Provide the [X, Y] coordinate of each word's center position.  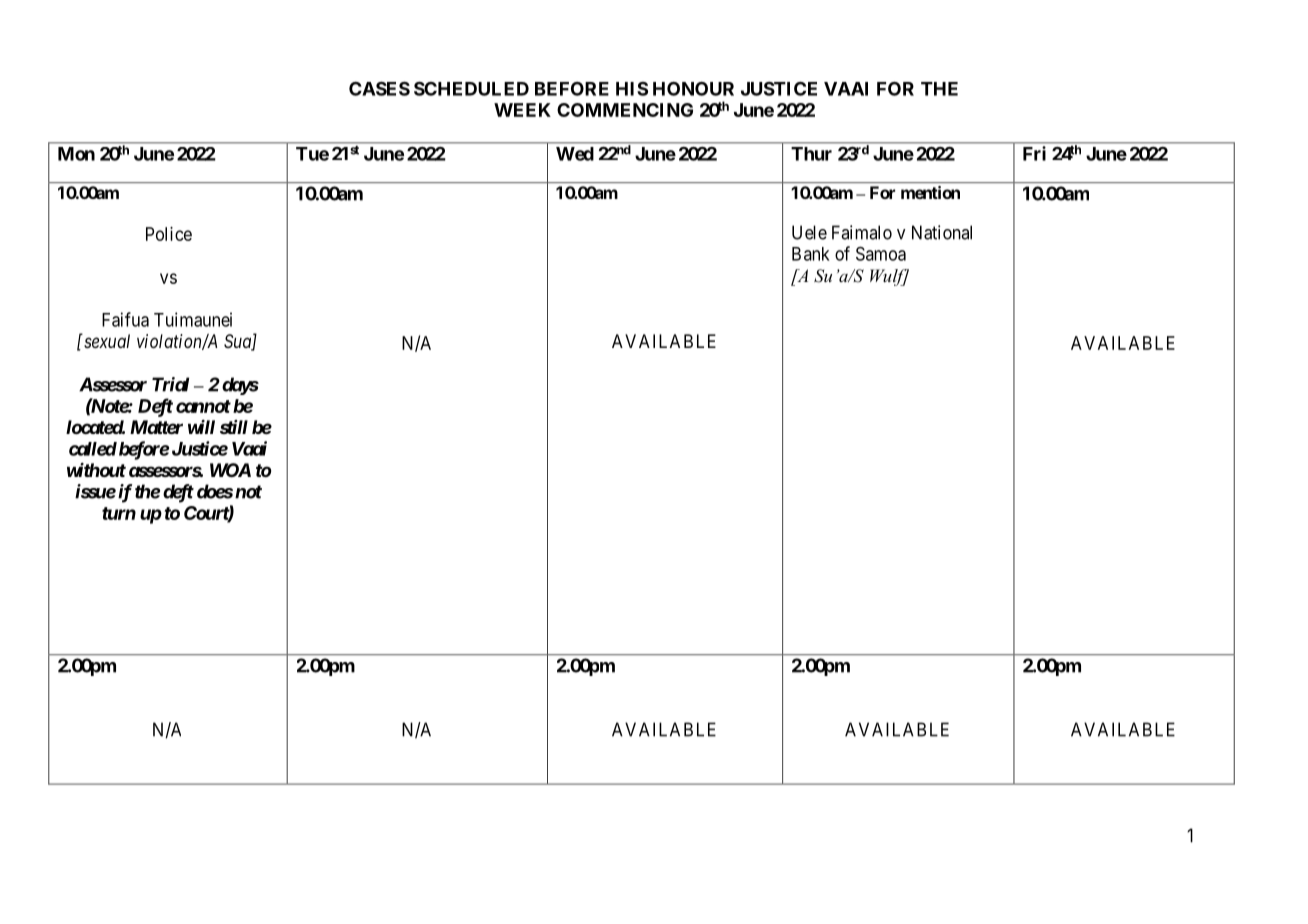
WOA [230, 470]
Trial [170, 384]
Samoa [881, 254]
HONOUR [693, 89]
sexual [106, 341]
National [942, 232]
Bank [811, 254]
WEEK [522, 110]
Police [169, 234]
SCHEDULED [471, 88]
